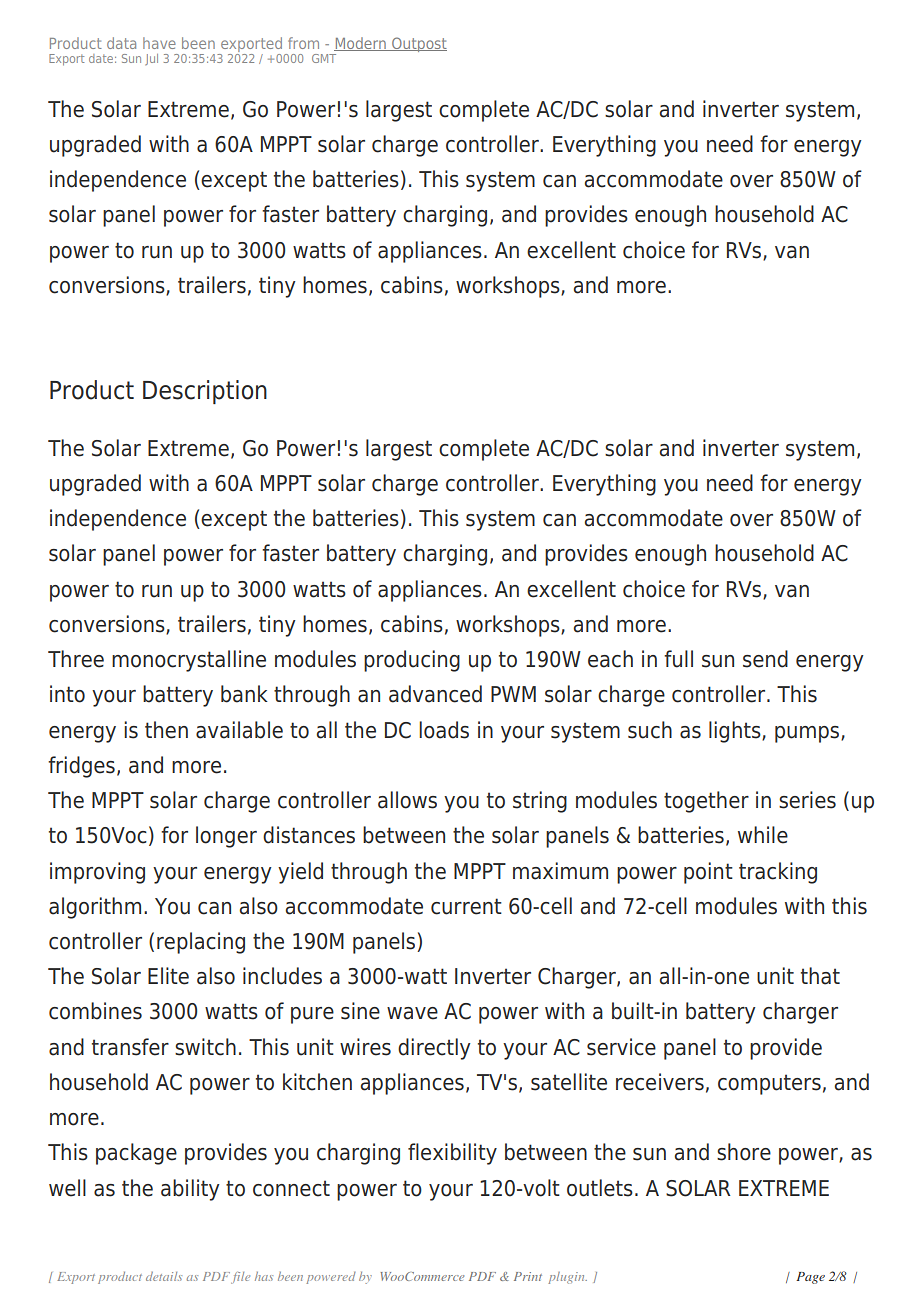  What do you see at coordinates (189, 661) in the page?
I see `monocrystalline` at bounding box center [189, 661].
